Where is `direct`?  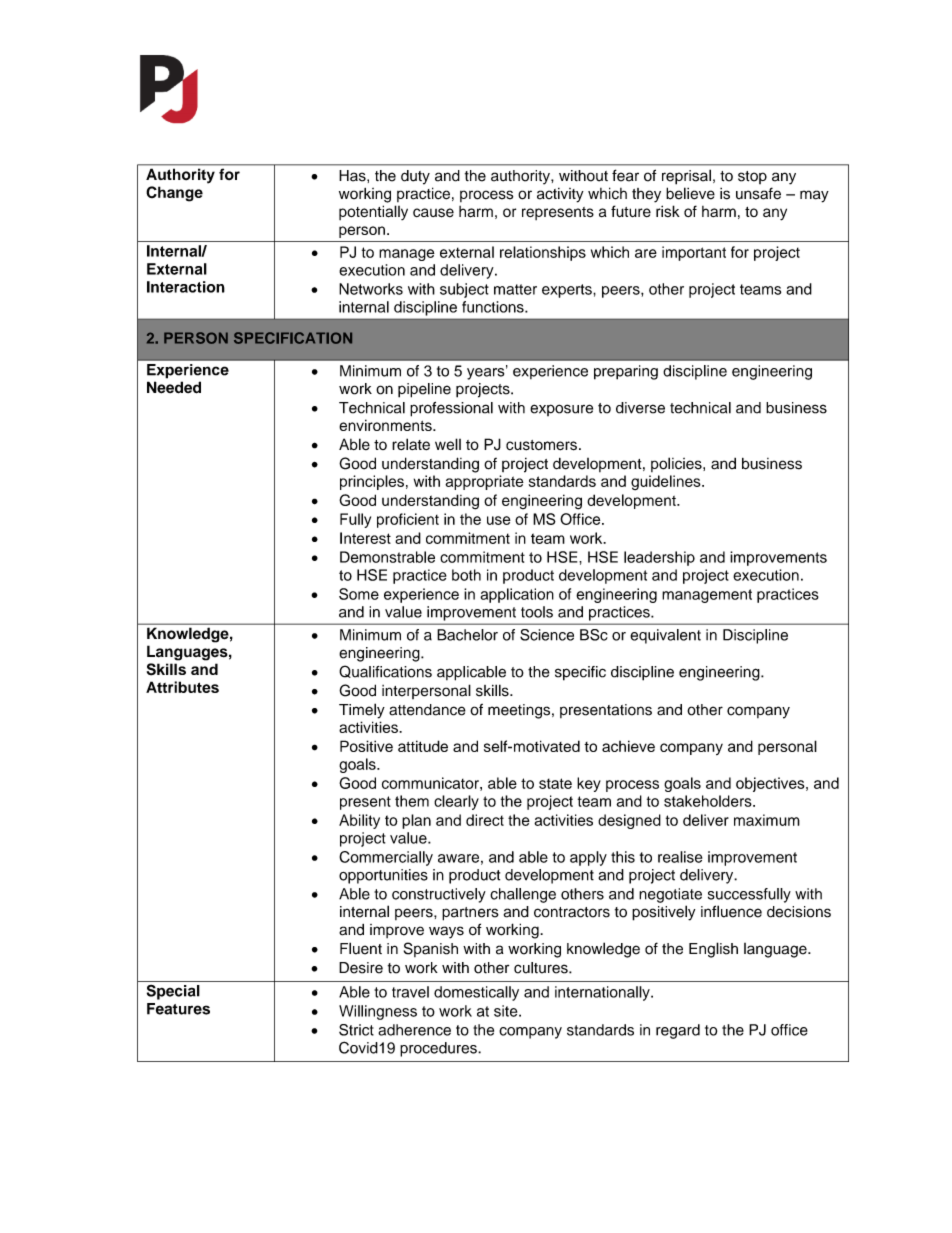
direct is located at coordinates (485, 820).
